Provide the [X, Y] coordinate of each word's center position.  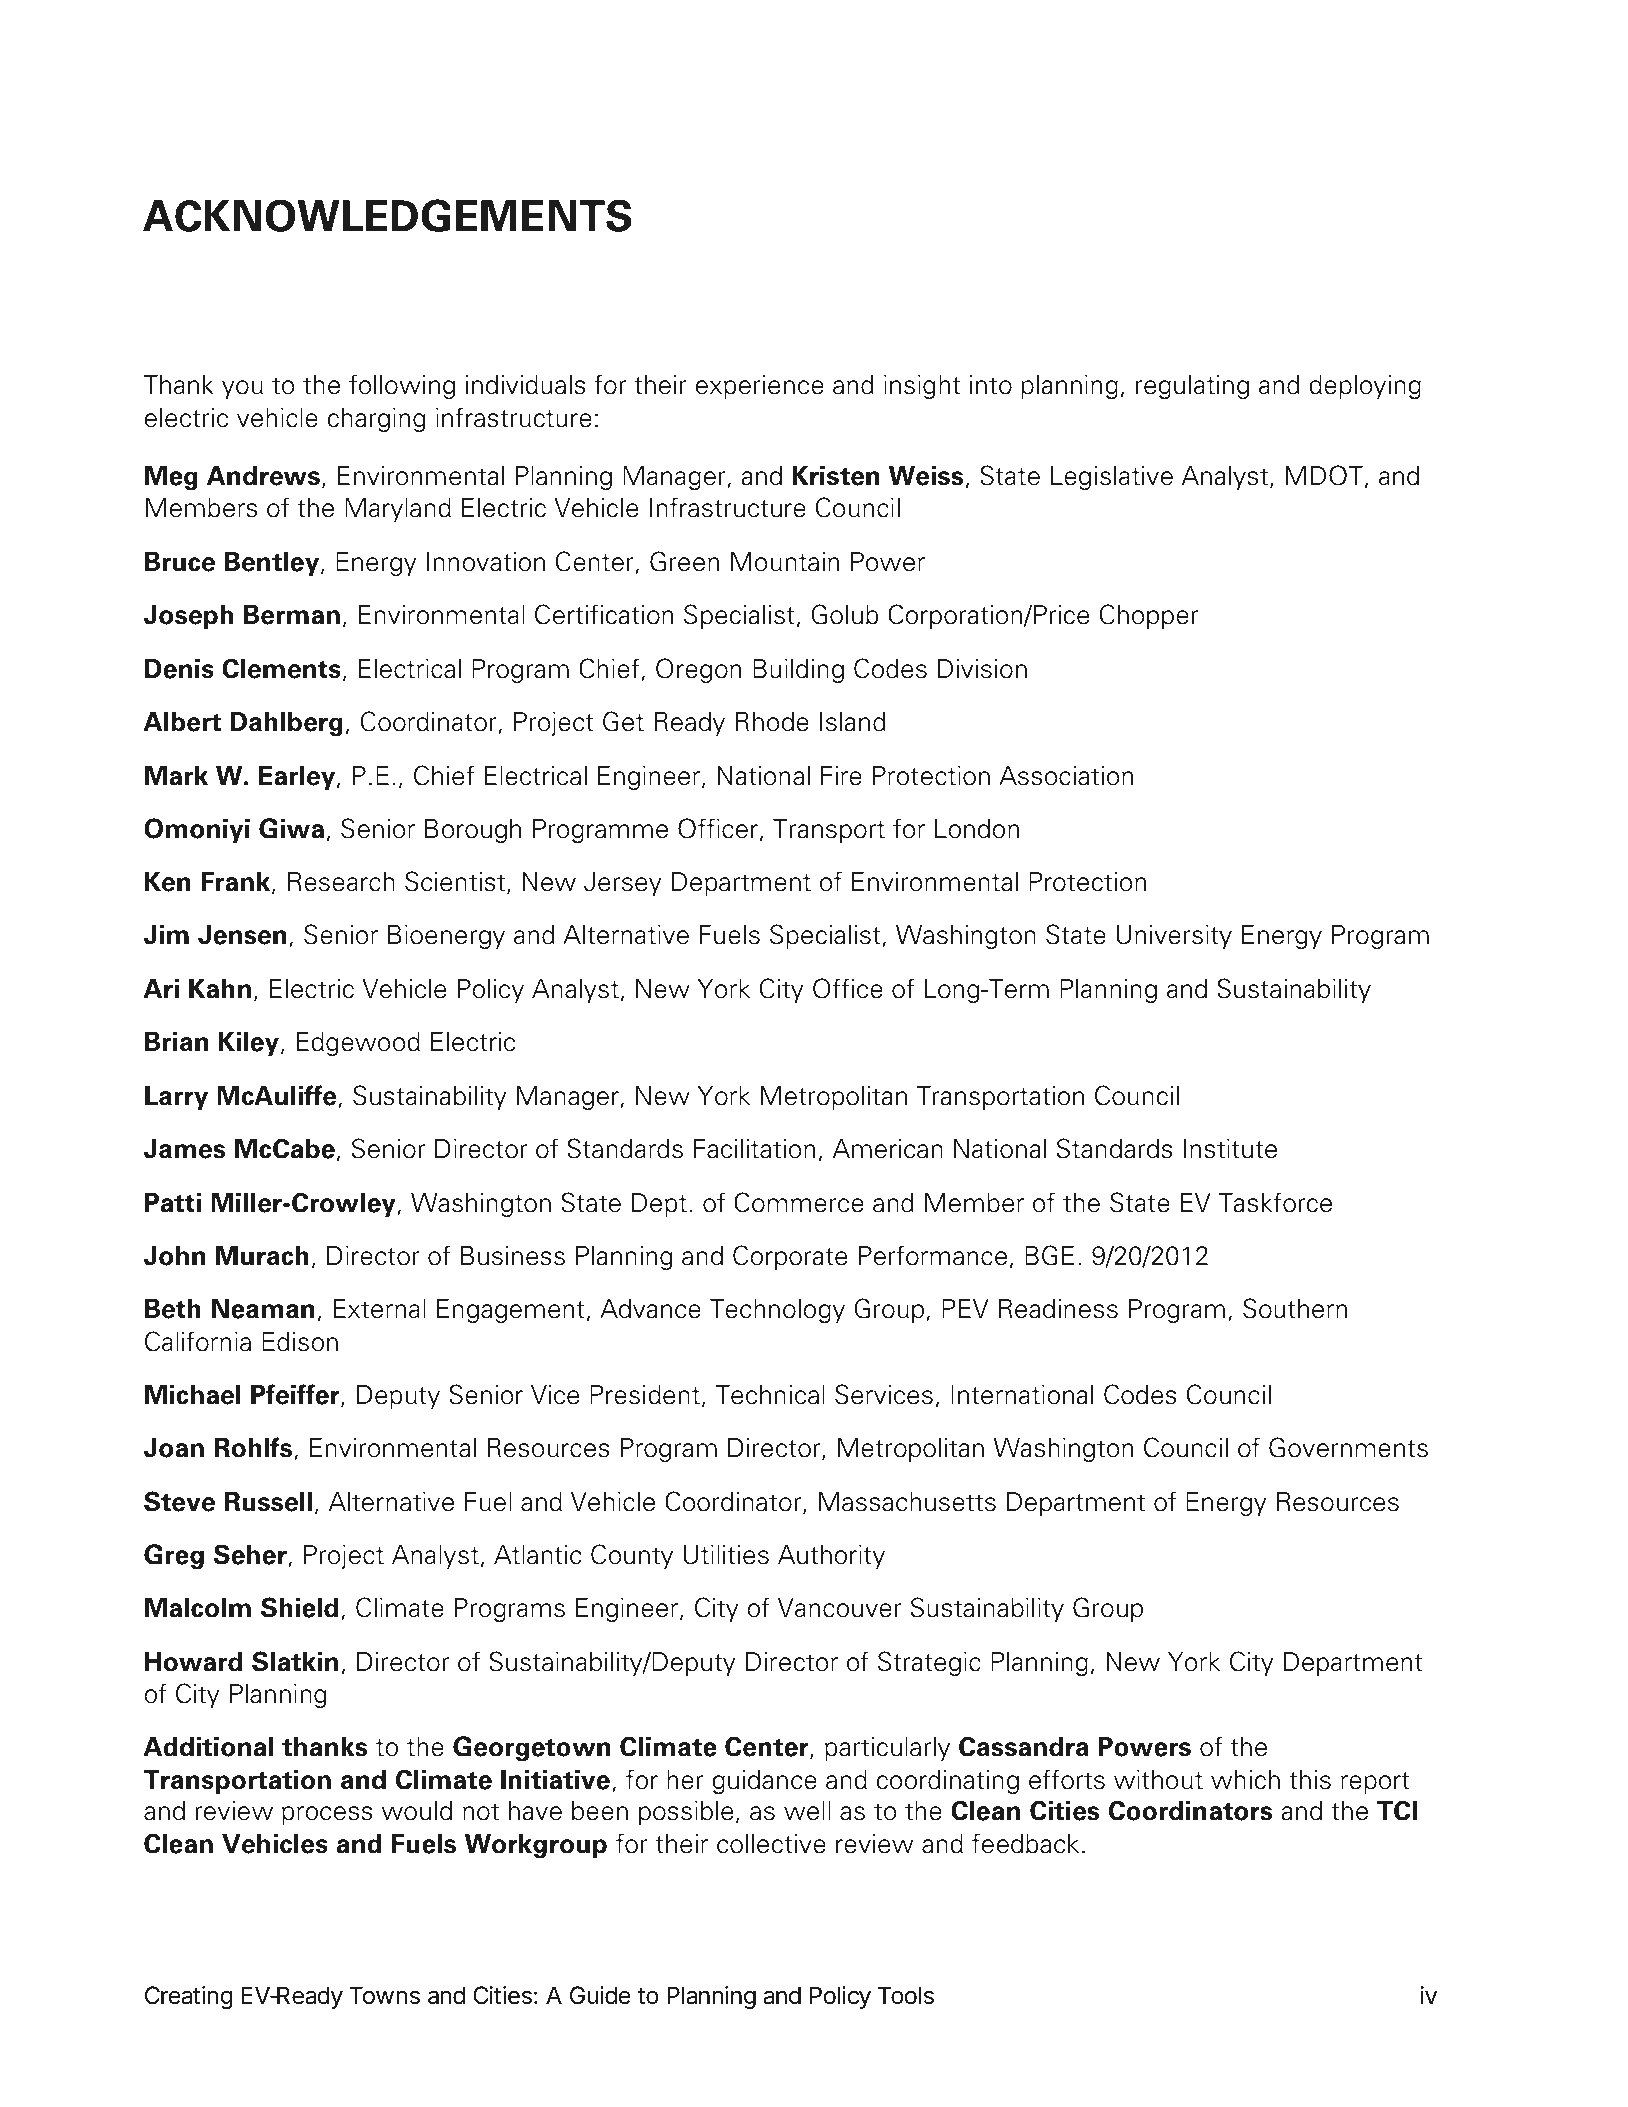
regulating [1192, 387]
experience [760, 387]
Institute [1230, 1149]
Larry [176, 1098]
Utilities [726, 1555]
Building [798, 671]
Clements [281, 668]
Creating [189, 1997]
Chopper [1149, 616]
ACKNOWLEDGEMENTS [387, 215]
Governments [1348, 1447]
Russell [268, 1502]
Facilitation [754, 1149]
